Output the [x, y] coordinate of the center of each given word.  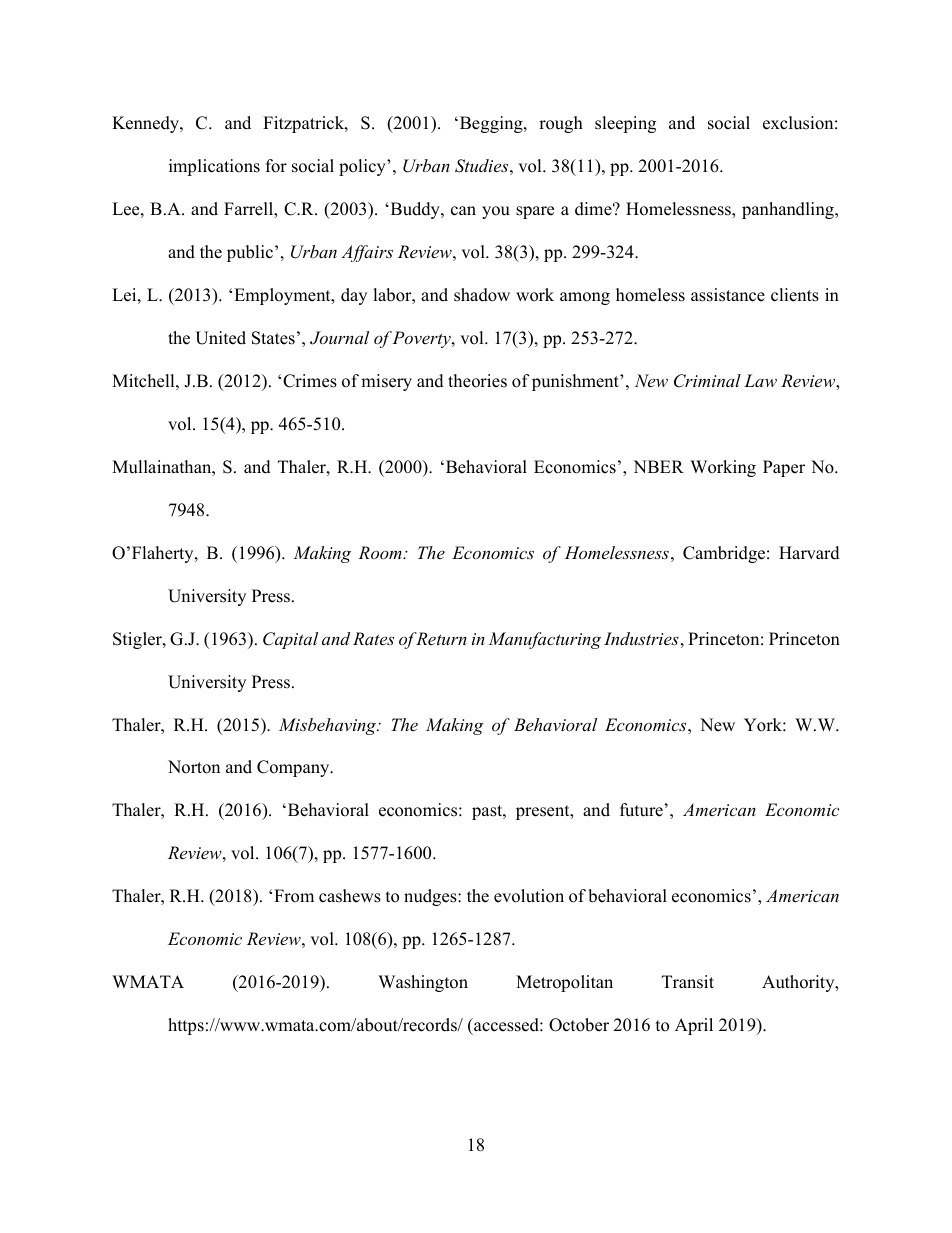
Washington [423, 983]
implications [214, 167]
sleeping [625, 124]
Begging [492, 124]
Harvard [809, 553]
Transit [688, 982]
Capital [290, 640]
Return [440, 638]
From [294, 896]
